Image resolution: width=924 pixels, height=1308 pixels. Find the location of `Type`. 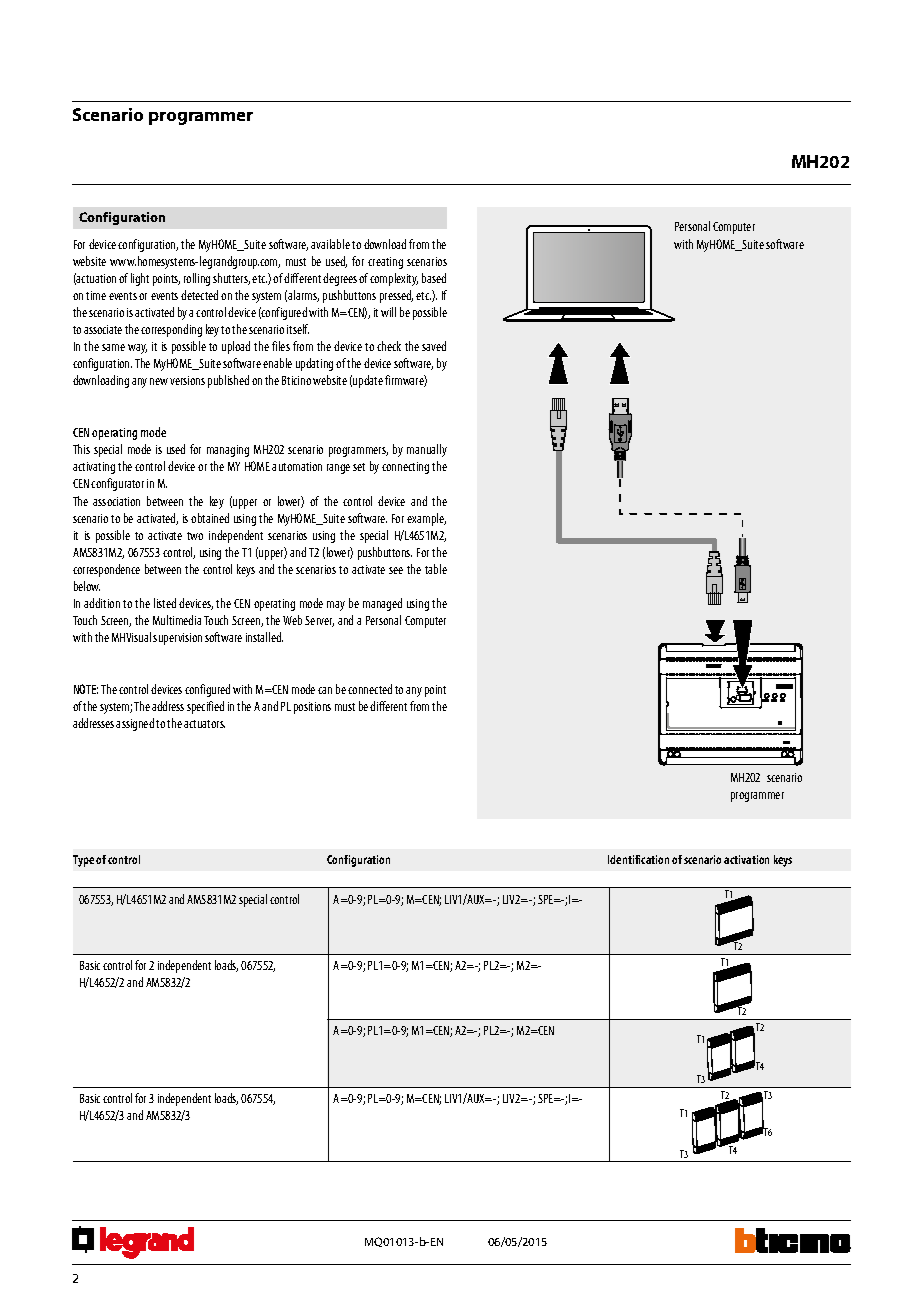

Type is located at coordinates (83, 861).
